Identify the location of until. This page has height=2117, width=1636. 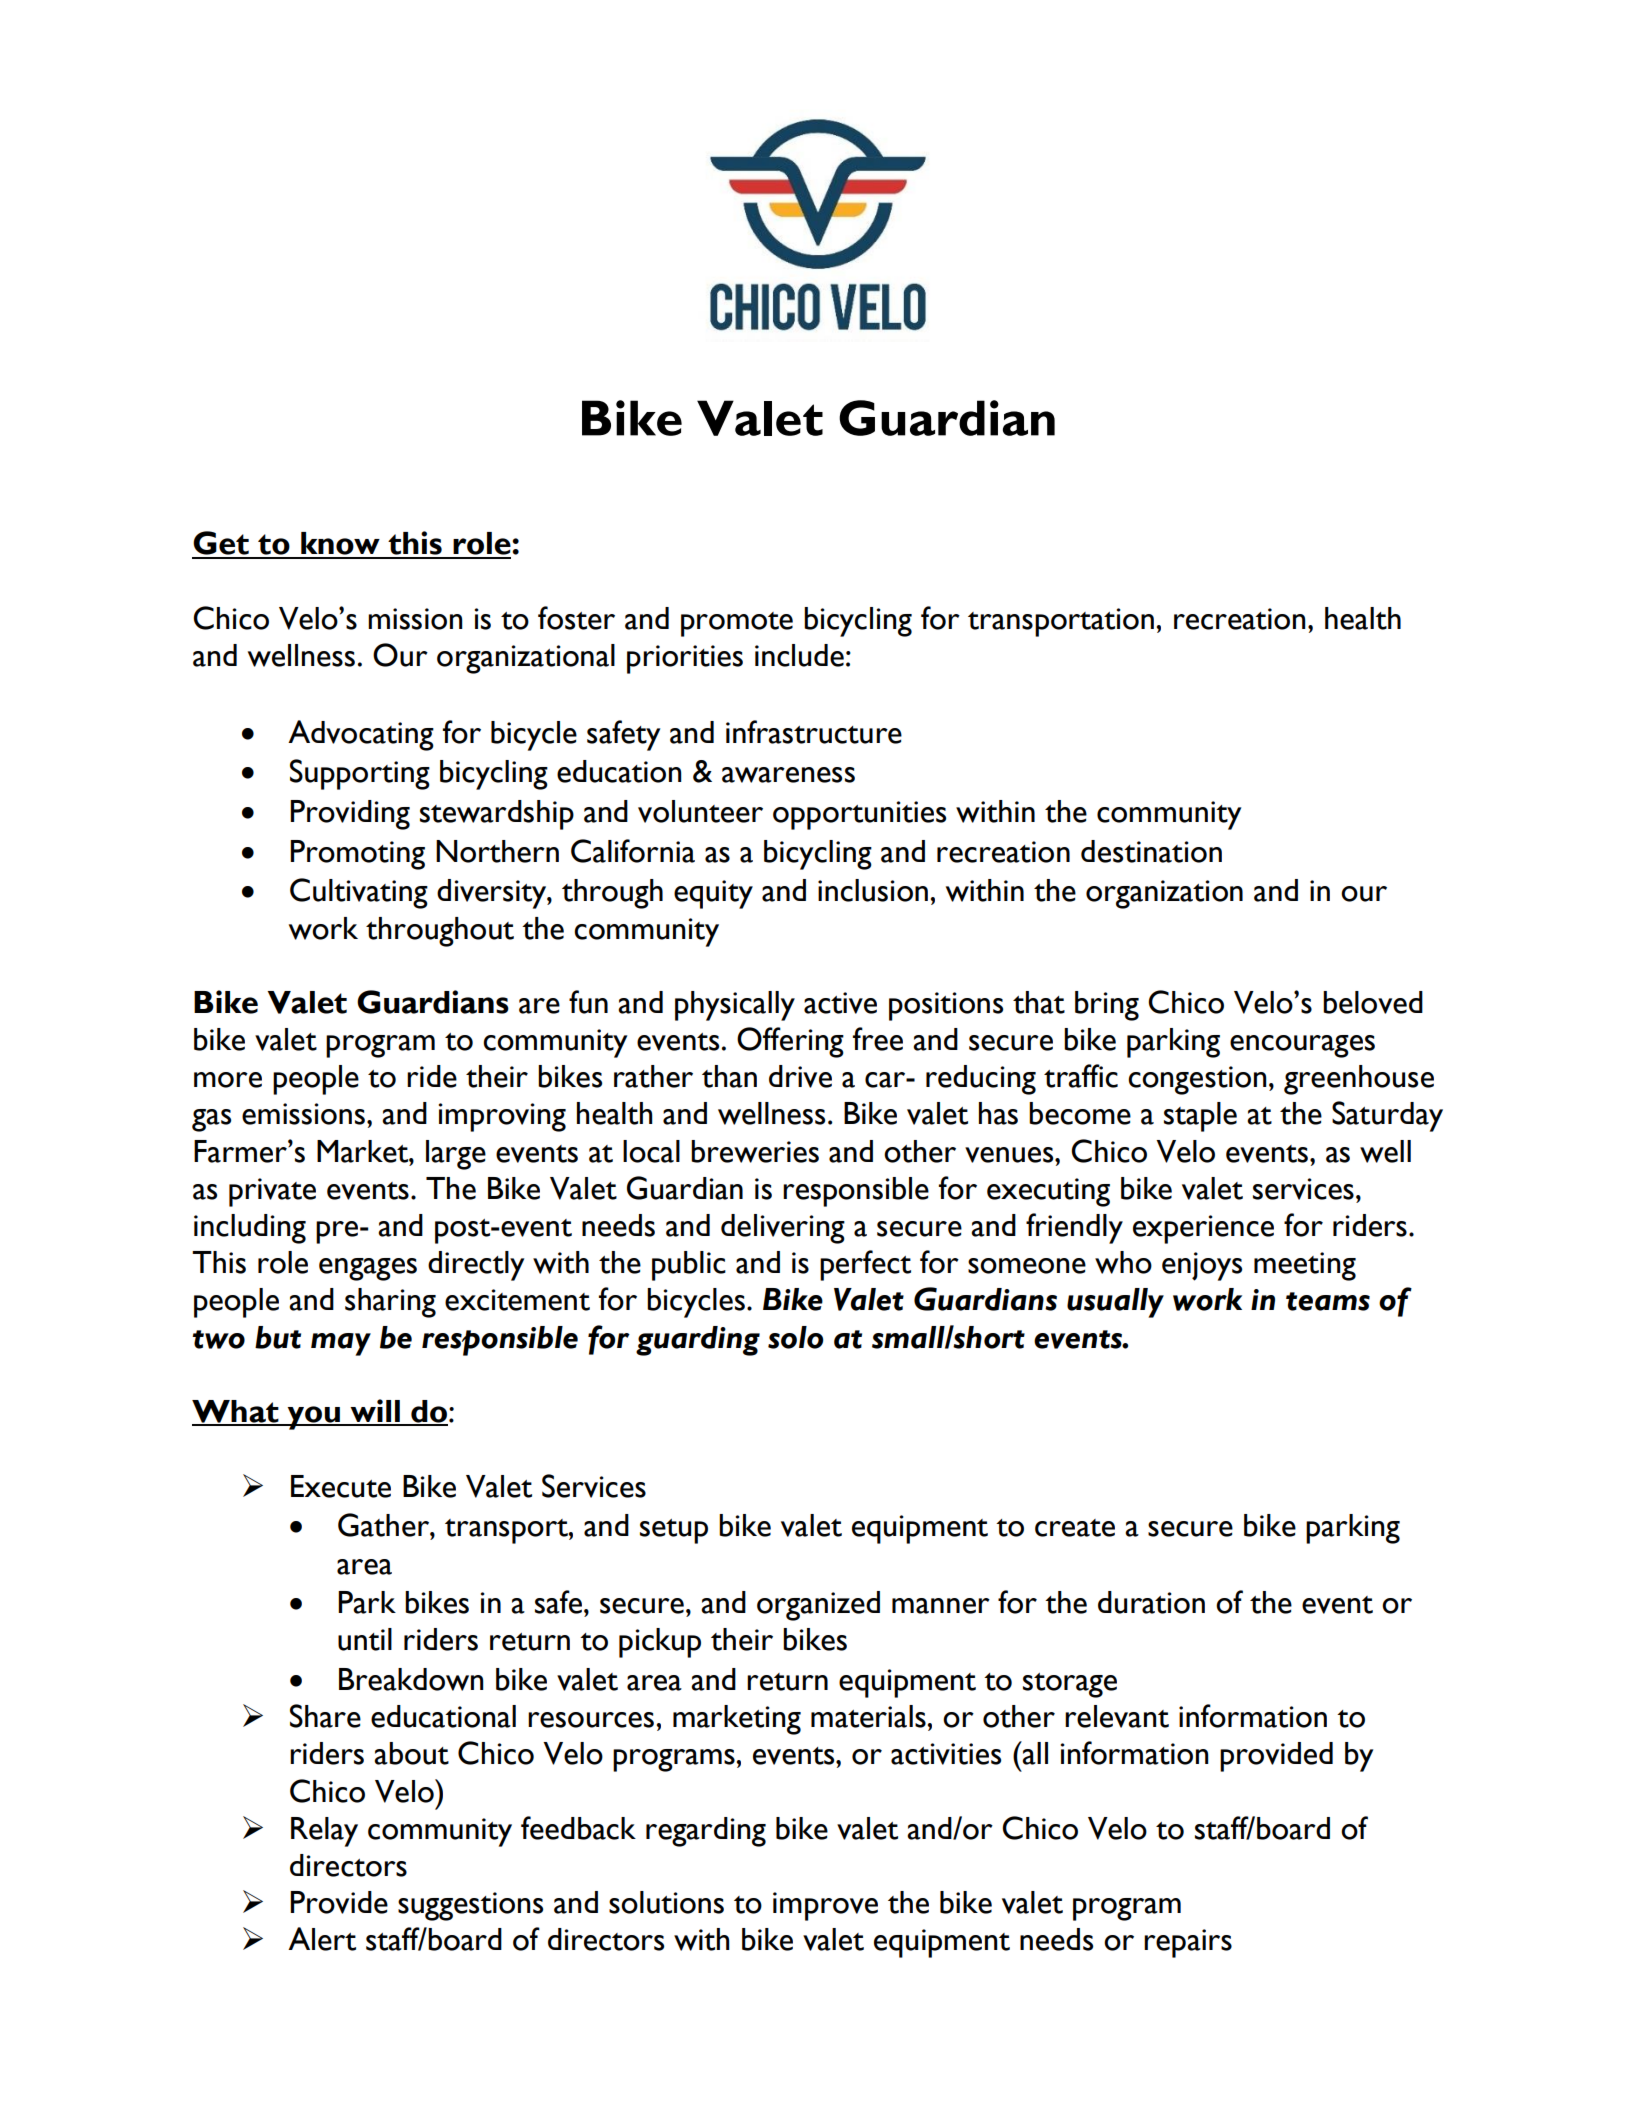
(365, 1639).
